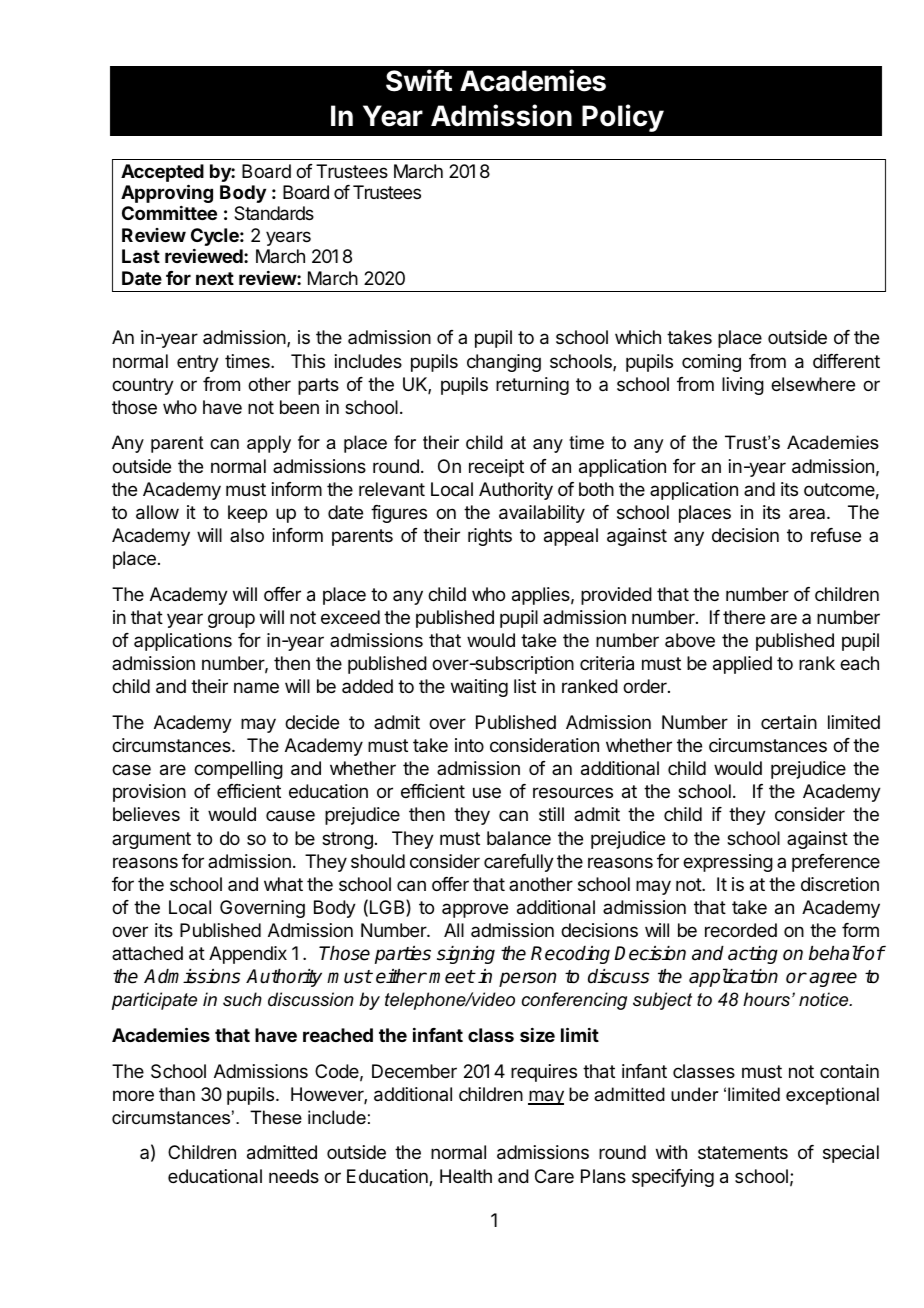 The width and height of the screenshot is (924, 1308). What do you see at coordinates (231, 620) in the screenshot?
I see `group` at bounding box center [231, 620].
